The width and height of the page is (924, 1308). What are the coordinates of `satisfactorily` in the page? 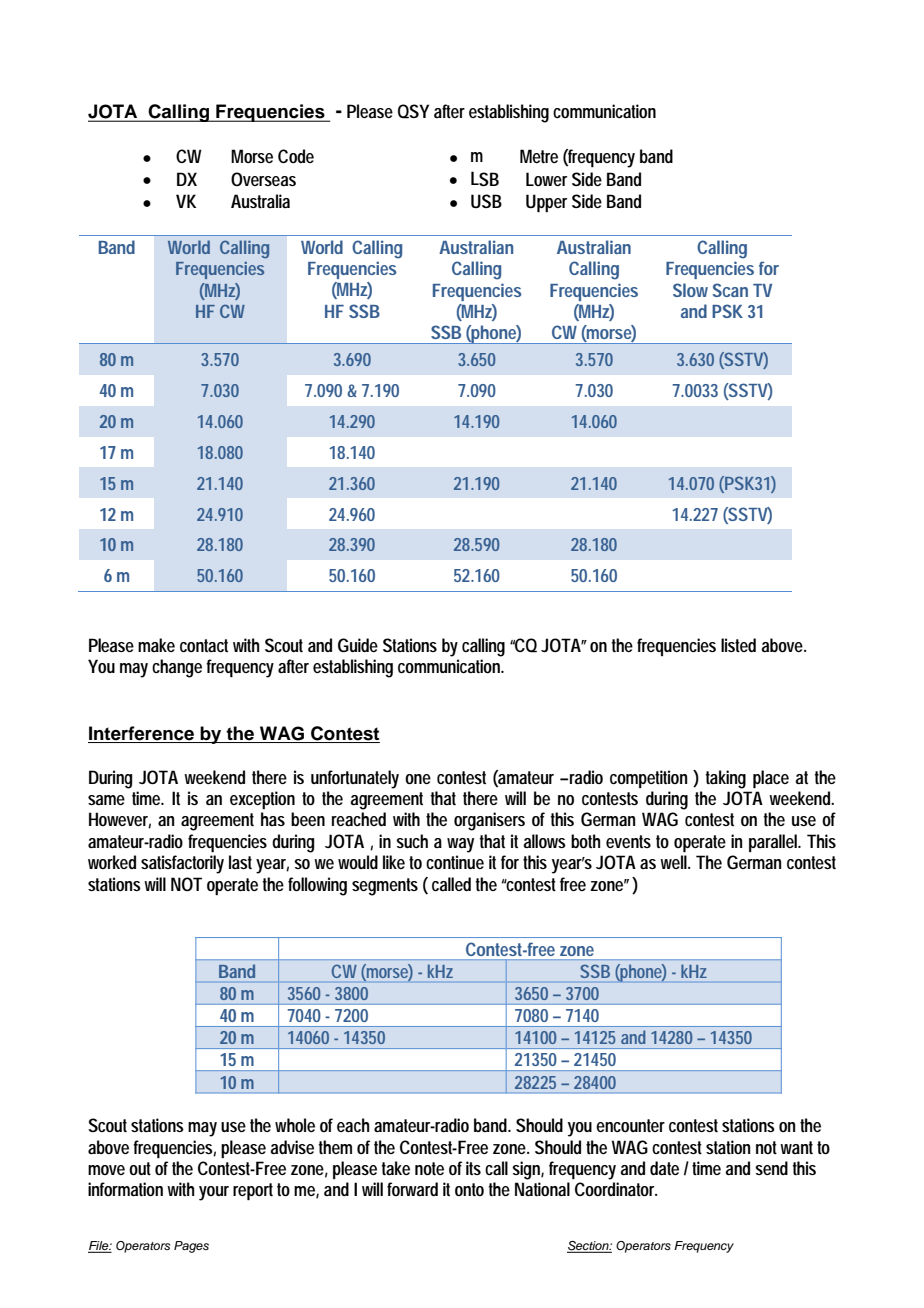 It's located at (182, 864).
